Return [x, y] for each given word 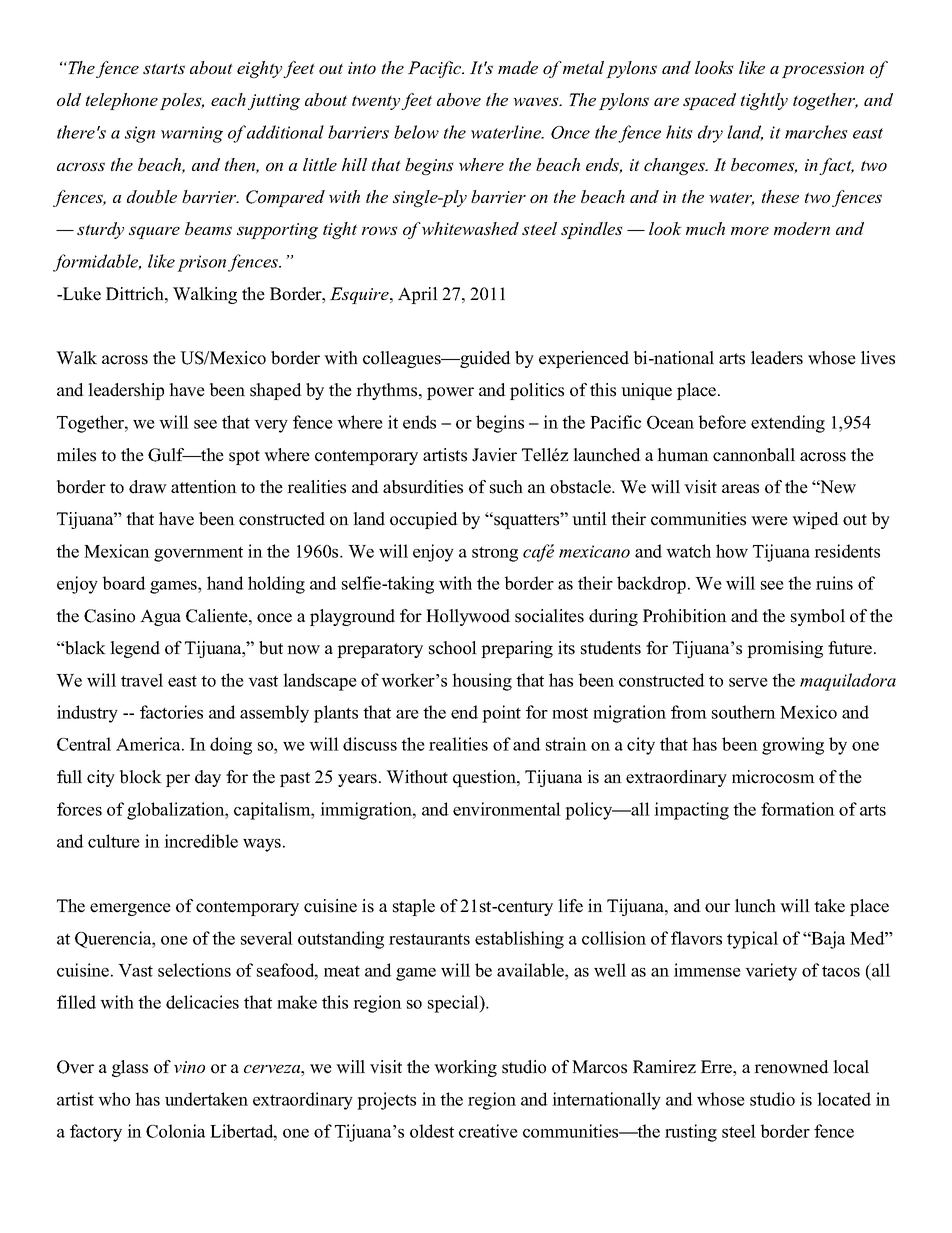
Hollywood [468, 617]
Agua [160, 617]
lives [878, 358]
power [450, 393]
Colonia [175, 1131]
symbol [818, 617]
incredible [201, 841]
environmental [507, 809]
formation [798, 809]
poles [182, 101]
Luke [81, 294]
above [459, 99]
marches [816, 132]
